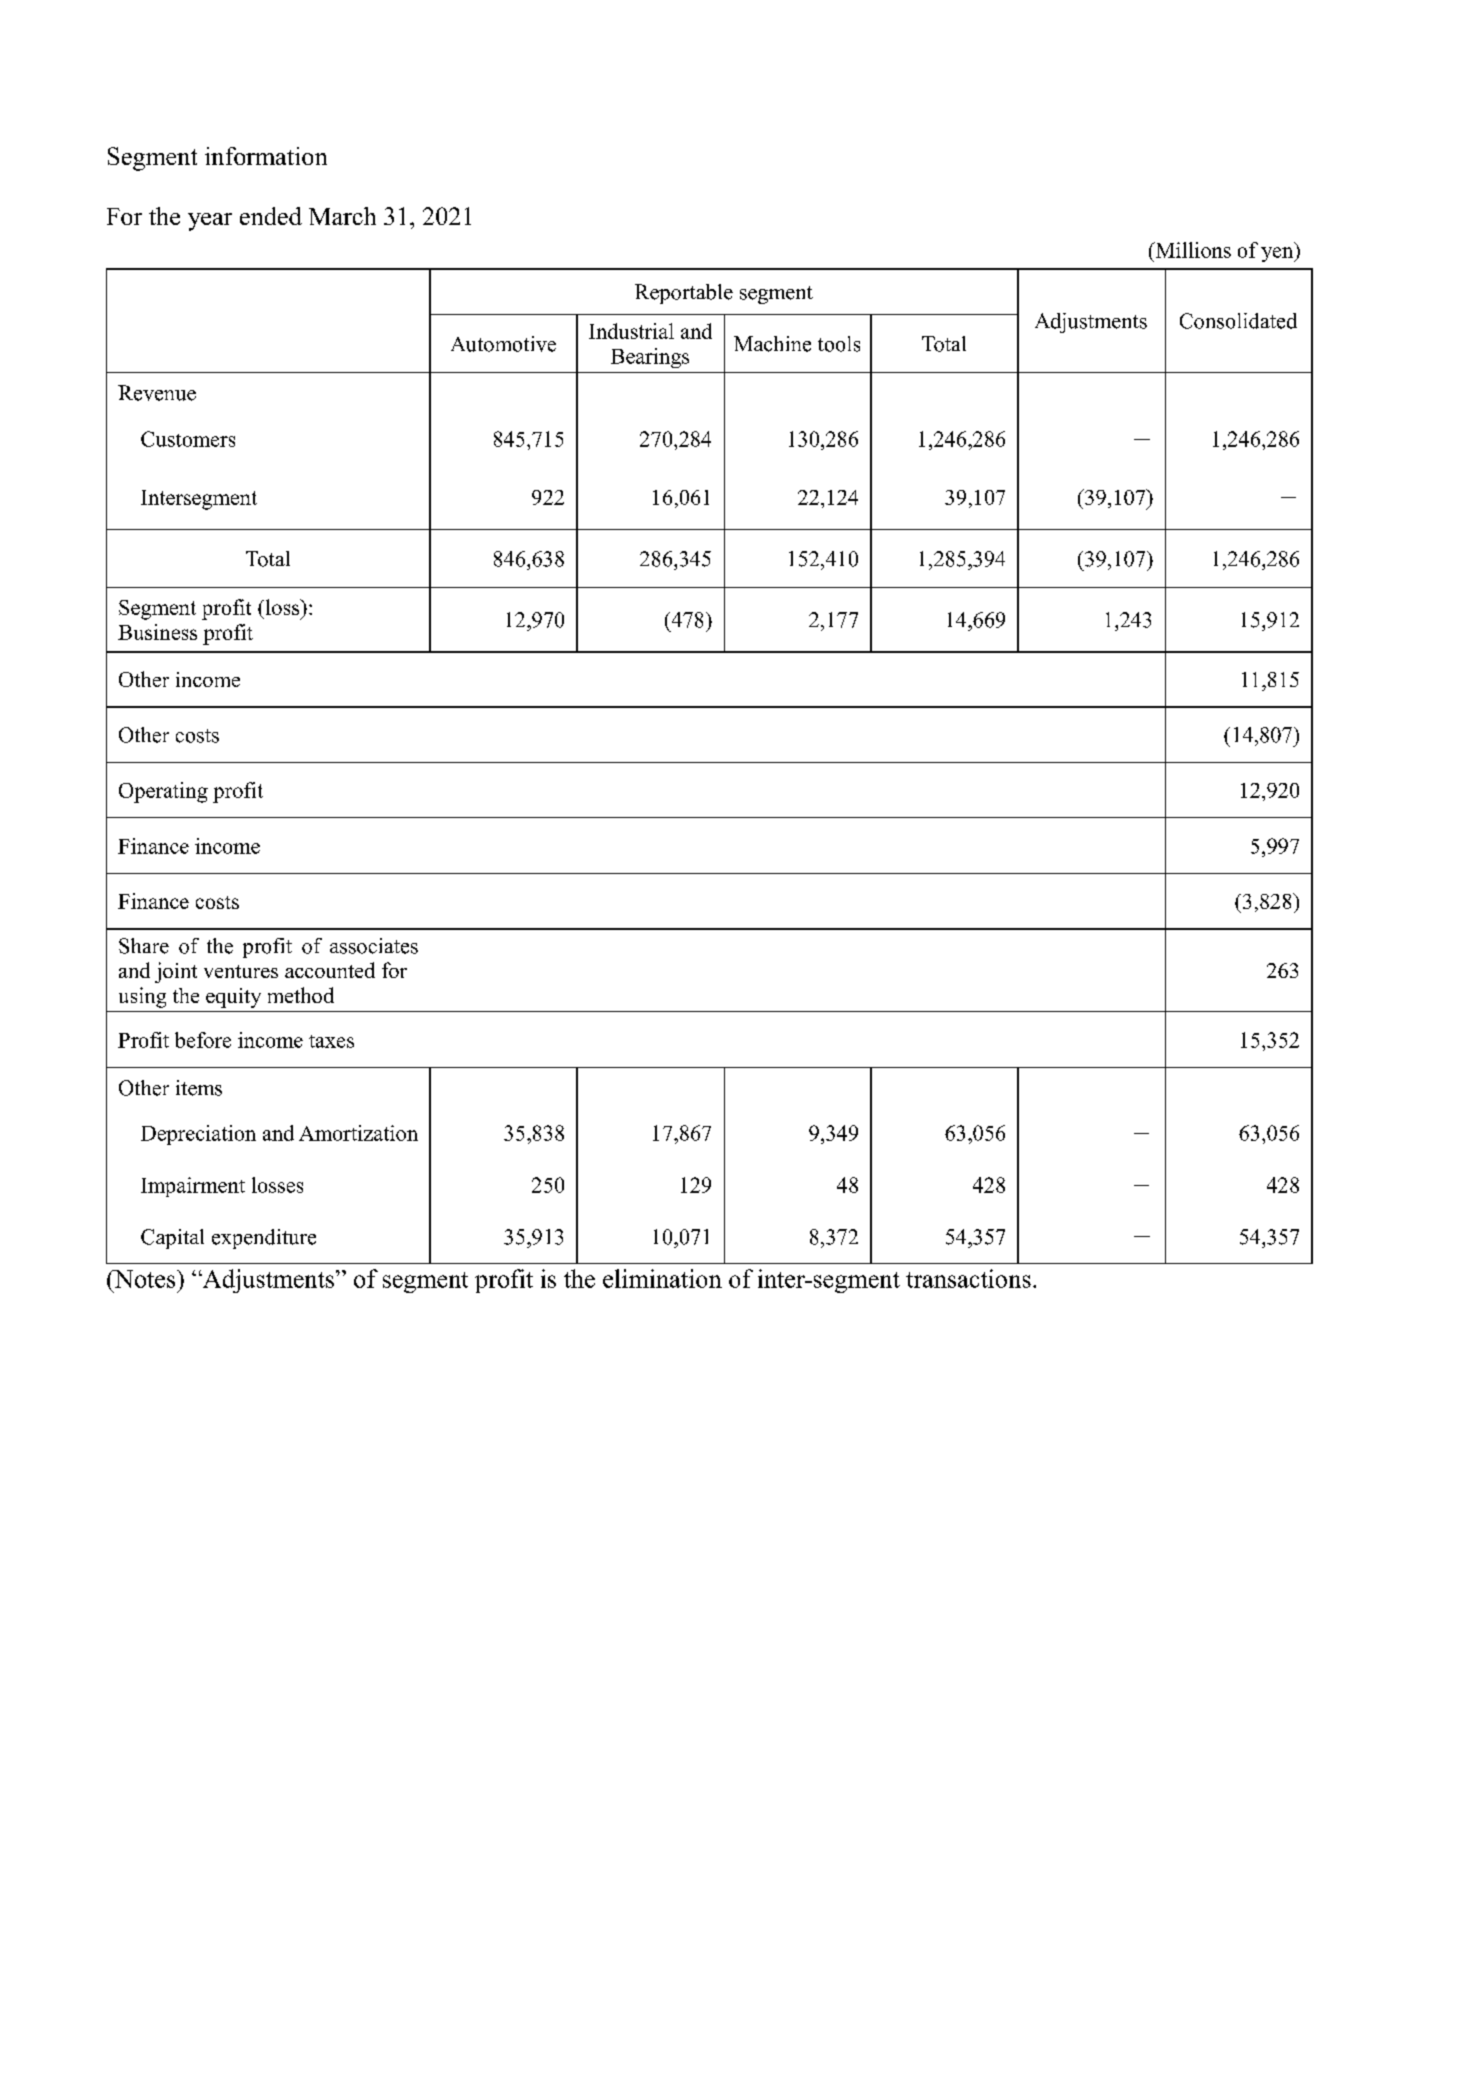  Describe the element at coordinates (1192, 250) in the document. I see `Millions` at that location.
